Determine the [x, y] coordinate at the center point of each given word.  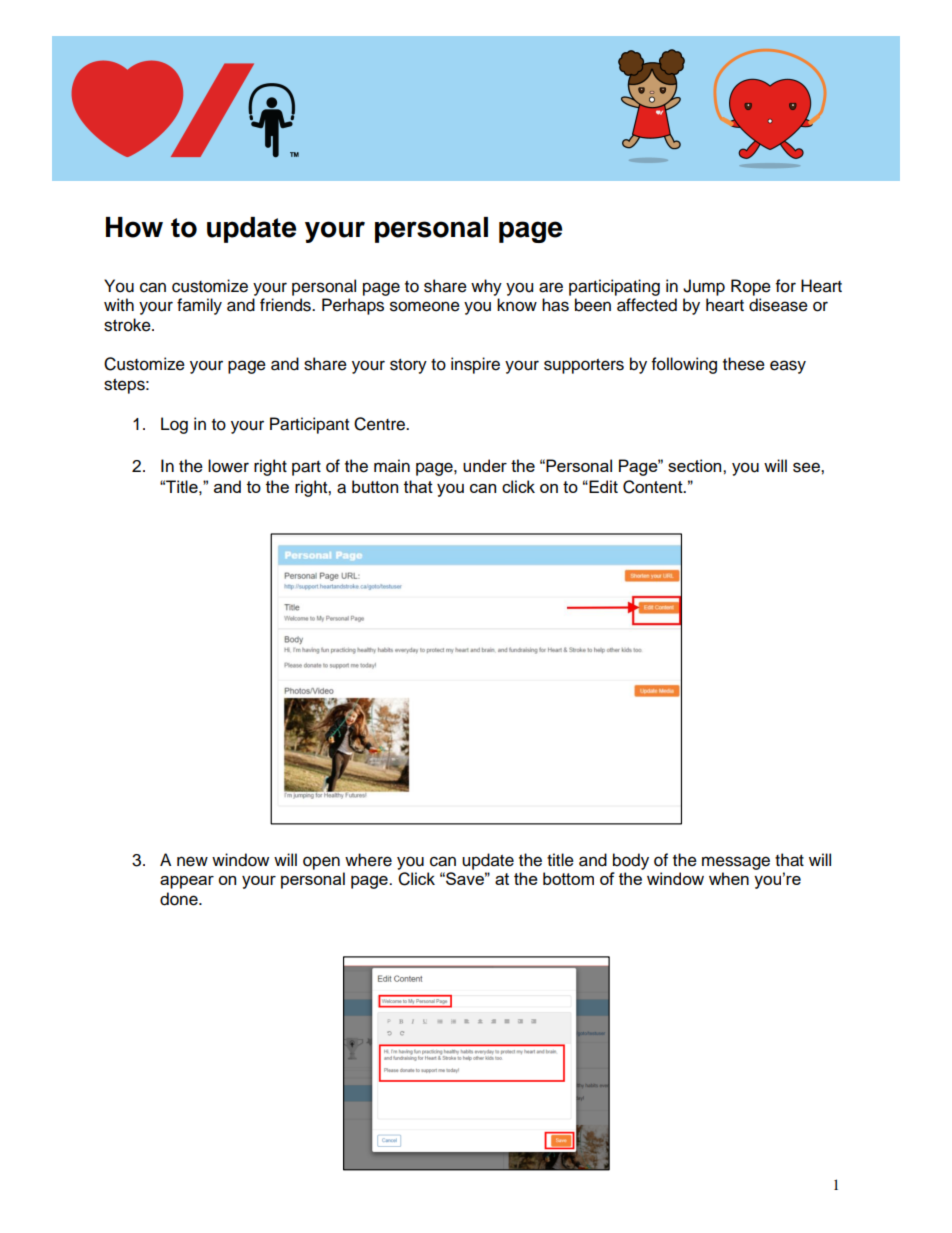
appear [187, 882]
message [736, 863]
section [696, 465]
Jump [704, 287]
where [368, 860]
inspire [475, 365]
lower [228, 466]
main [392, 466]
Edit [602, 486]
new [192, 861]
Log [174, 425]
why [486, 287]
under [485, 465]
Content [654, 487]
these [744, 364]
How [134, 227]
